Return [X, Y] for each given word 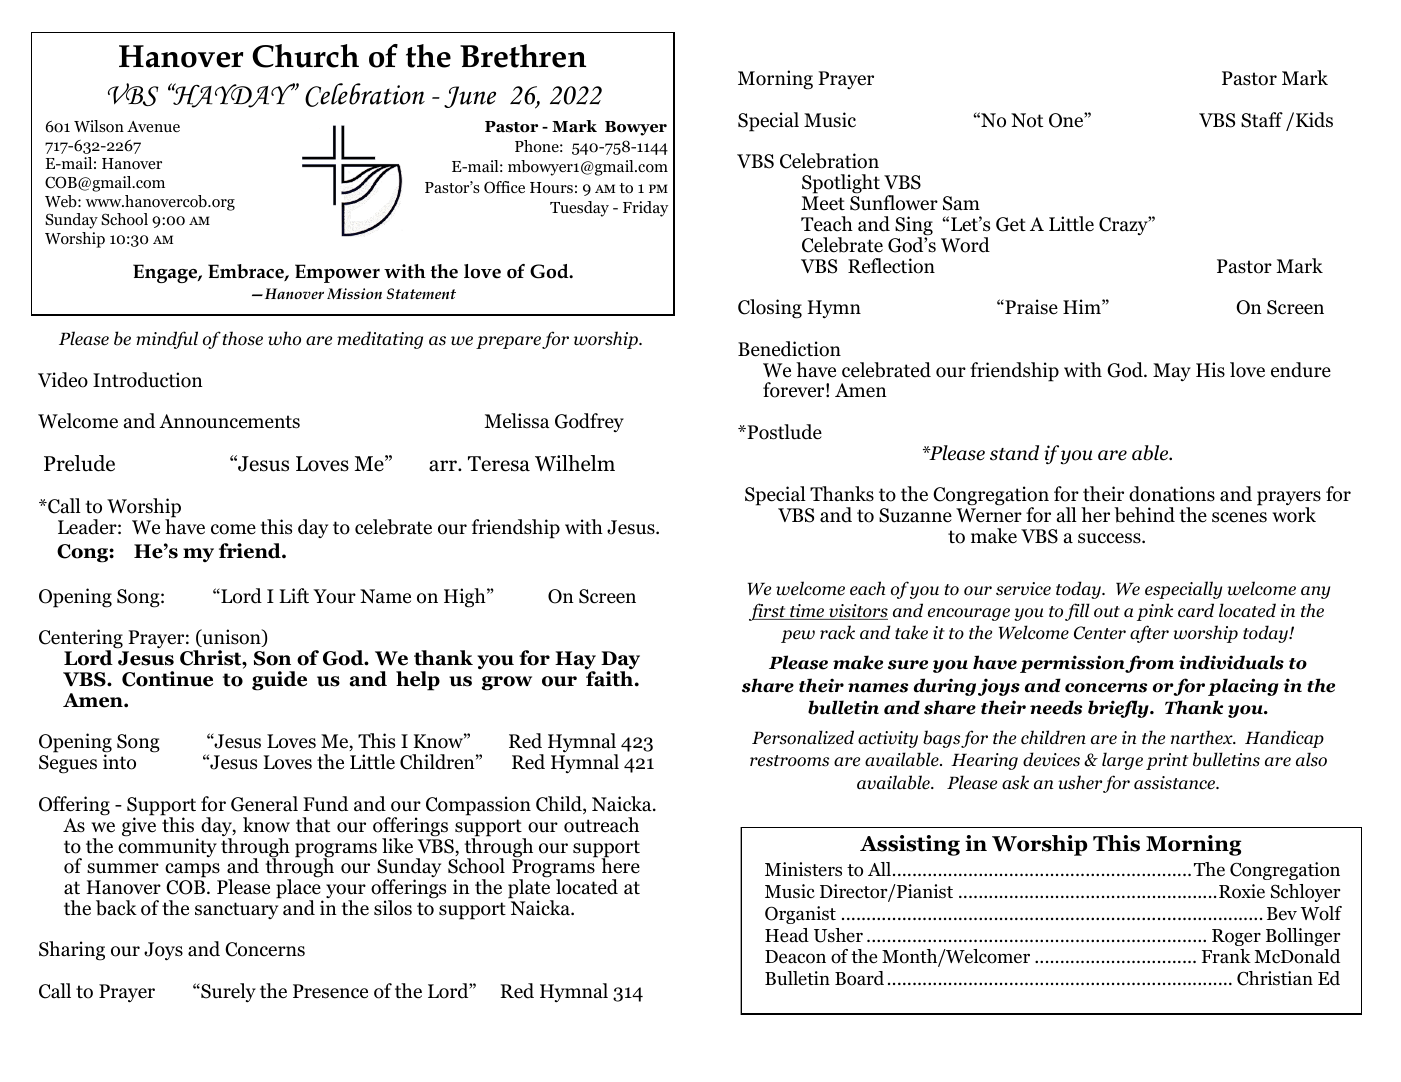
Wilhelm [575, 463]
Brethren [523, 56]
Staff [1262, 120]
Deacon [795, 957]
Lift [294, 595]
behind [1144, 515]
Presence [330, 991]
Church [305, 56]
